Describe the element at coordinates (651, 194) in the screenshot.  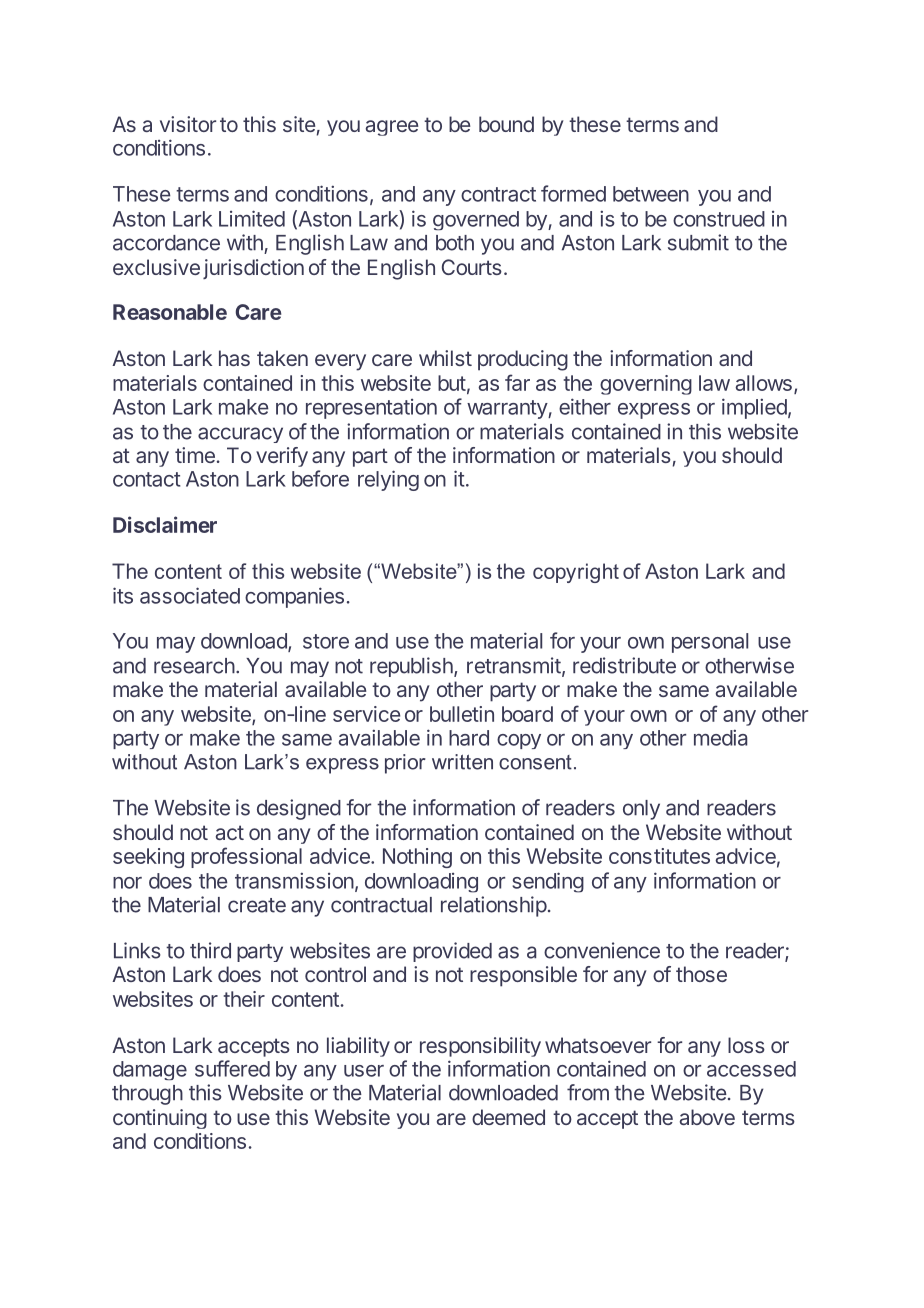
I see `between` at that location.
